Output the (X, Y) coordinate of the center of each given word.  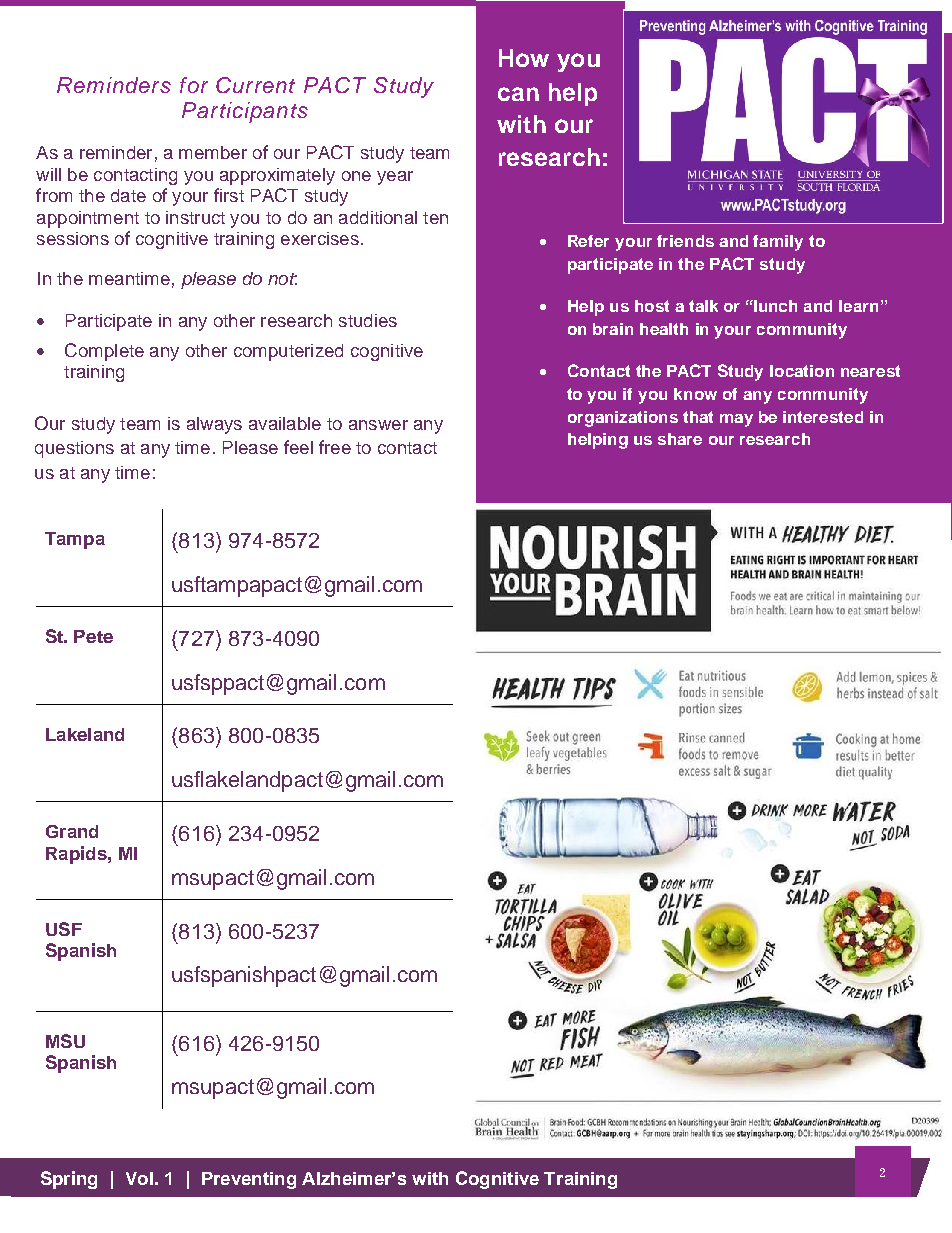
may (736, 420)
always (214, 425)
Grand (72, 831)
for (194, 85)
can (518, 94)
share (680, 439)
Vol (139, 1178)
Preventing (249, 1180)
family (778, 243)
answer (378, 425)
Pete (93, 636)
